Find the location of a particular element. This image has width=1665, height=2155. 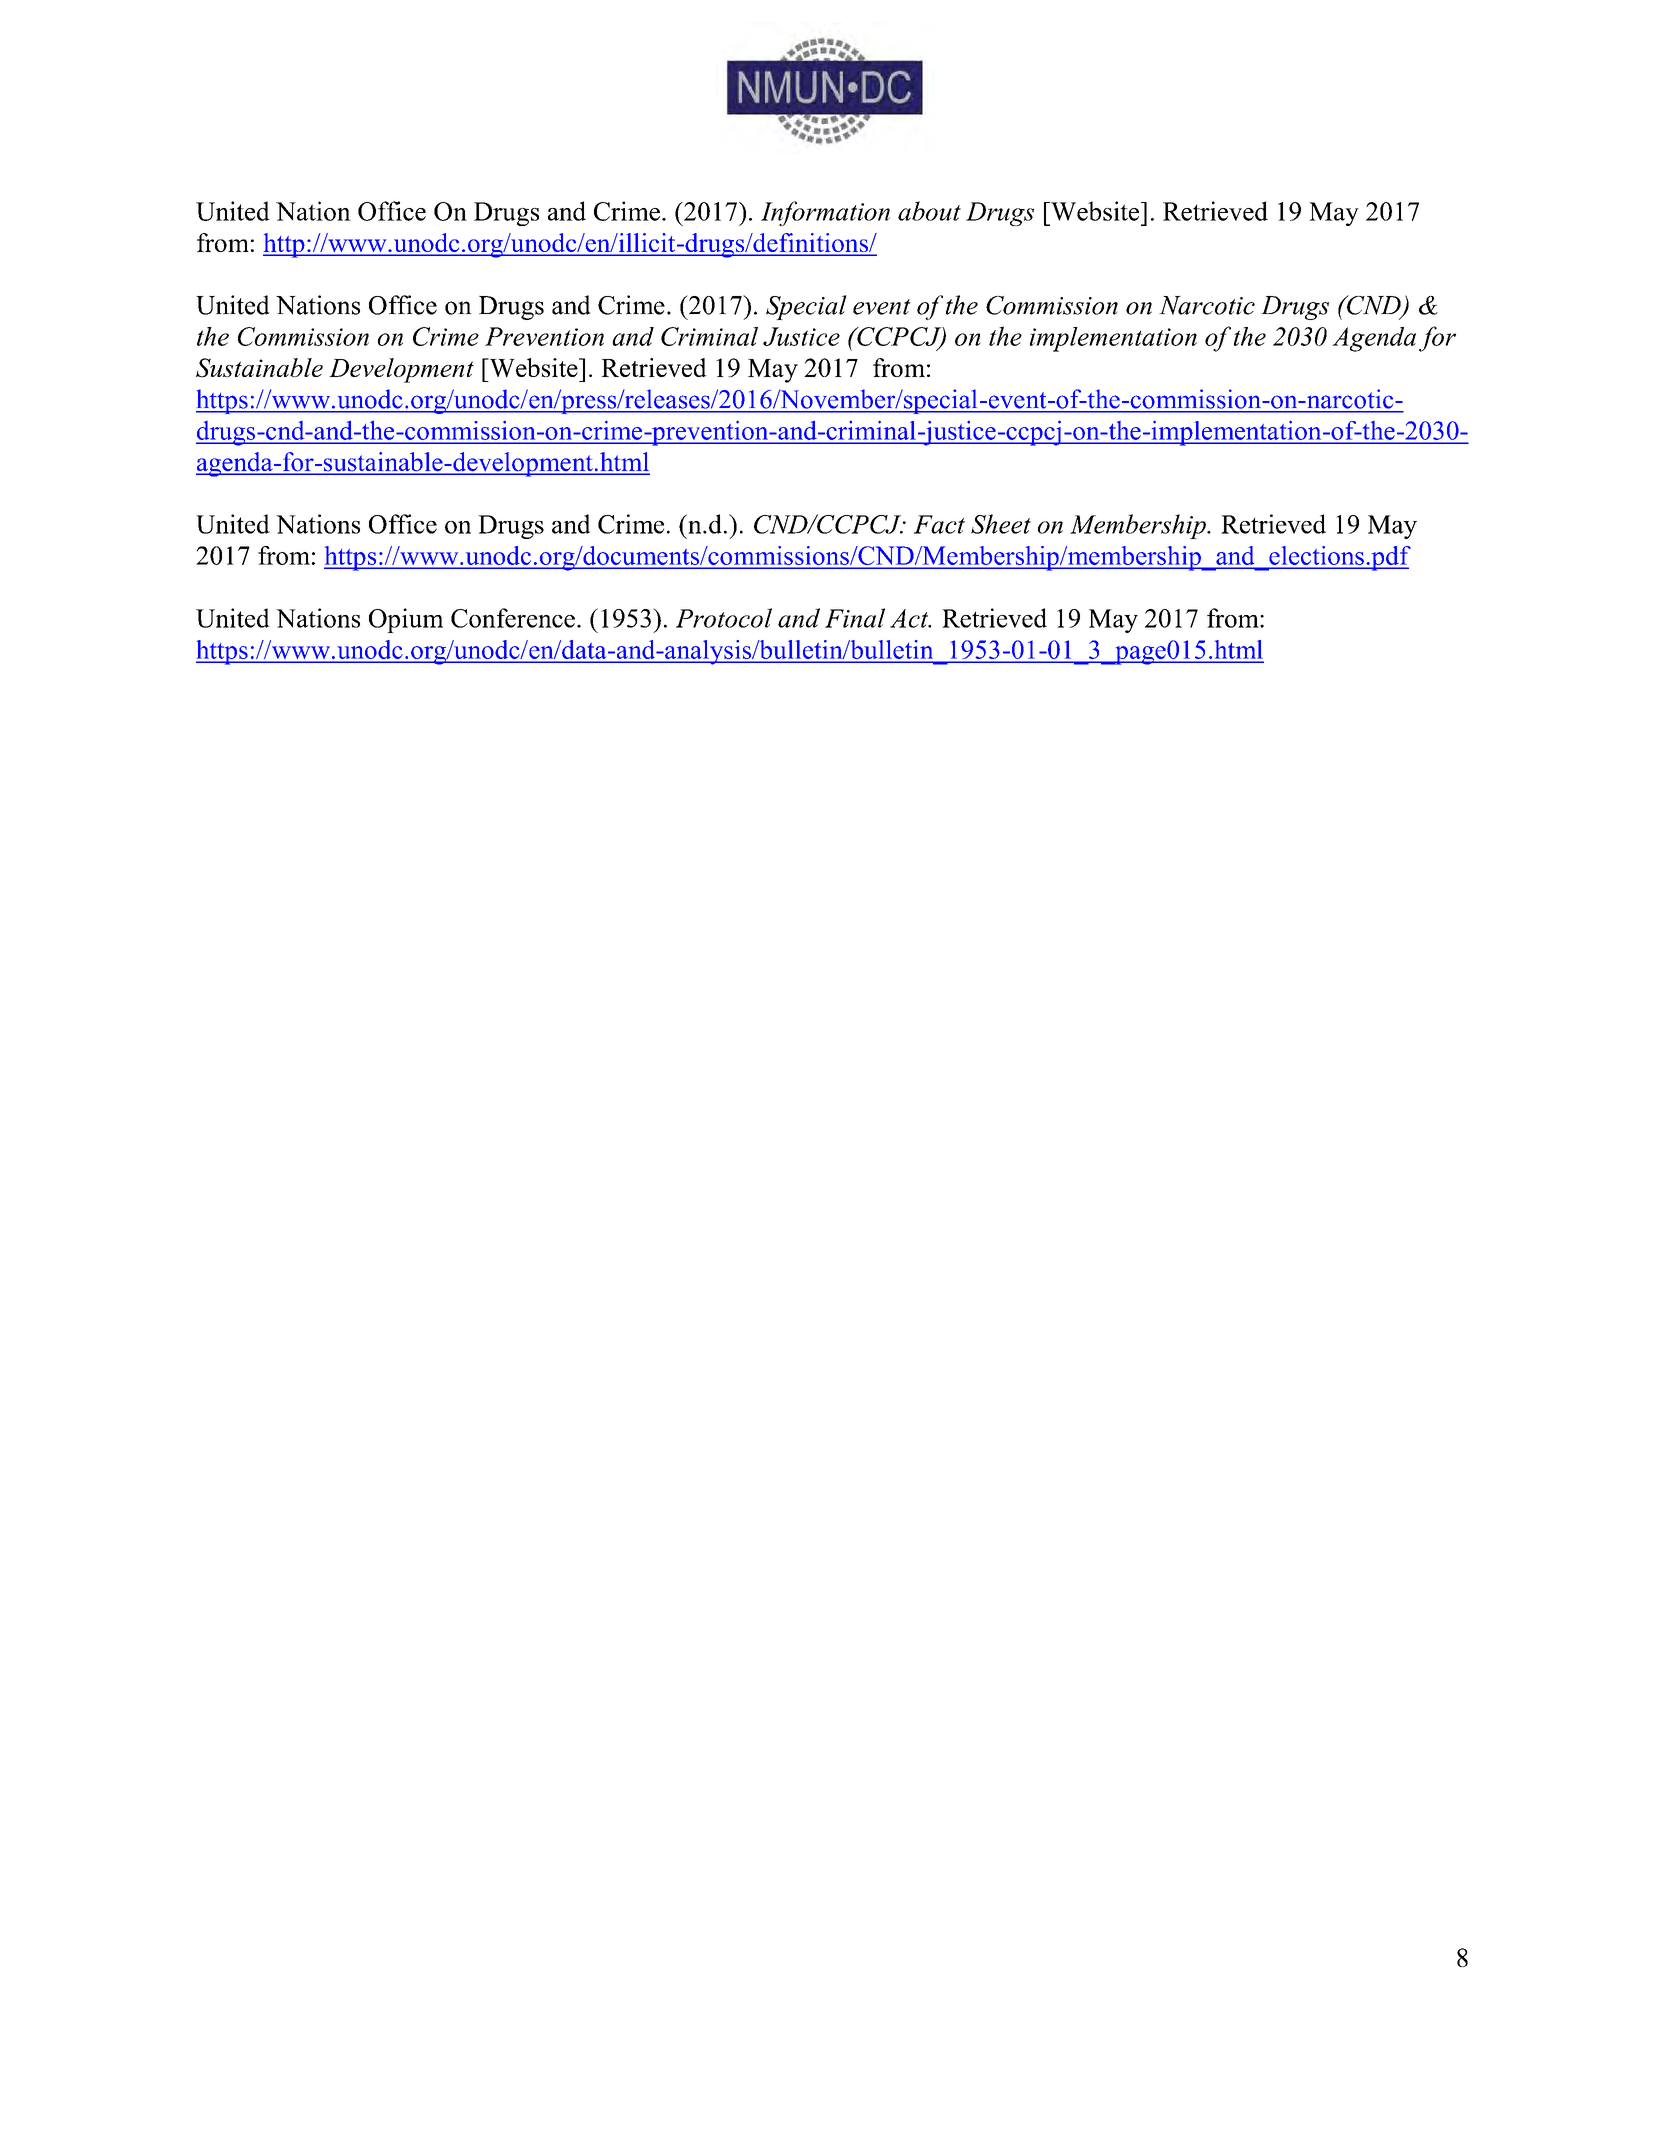

Conference is located at coordinates (513, 618).
